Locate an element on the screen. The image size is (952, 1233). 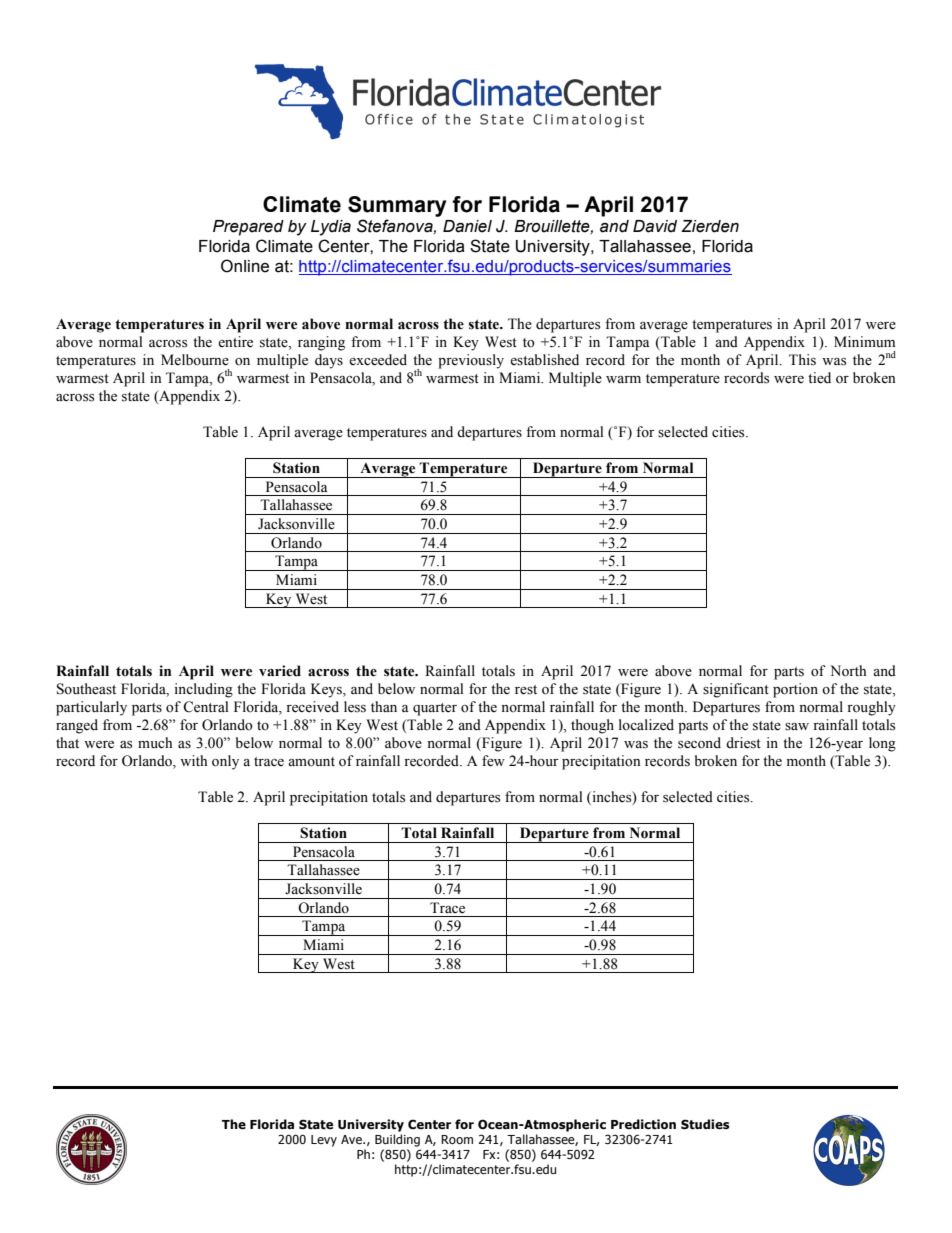
Room is located at coordinates (457, 1139).
